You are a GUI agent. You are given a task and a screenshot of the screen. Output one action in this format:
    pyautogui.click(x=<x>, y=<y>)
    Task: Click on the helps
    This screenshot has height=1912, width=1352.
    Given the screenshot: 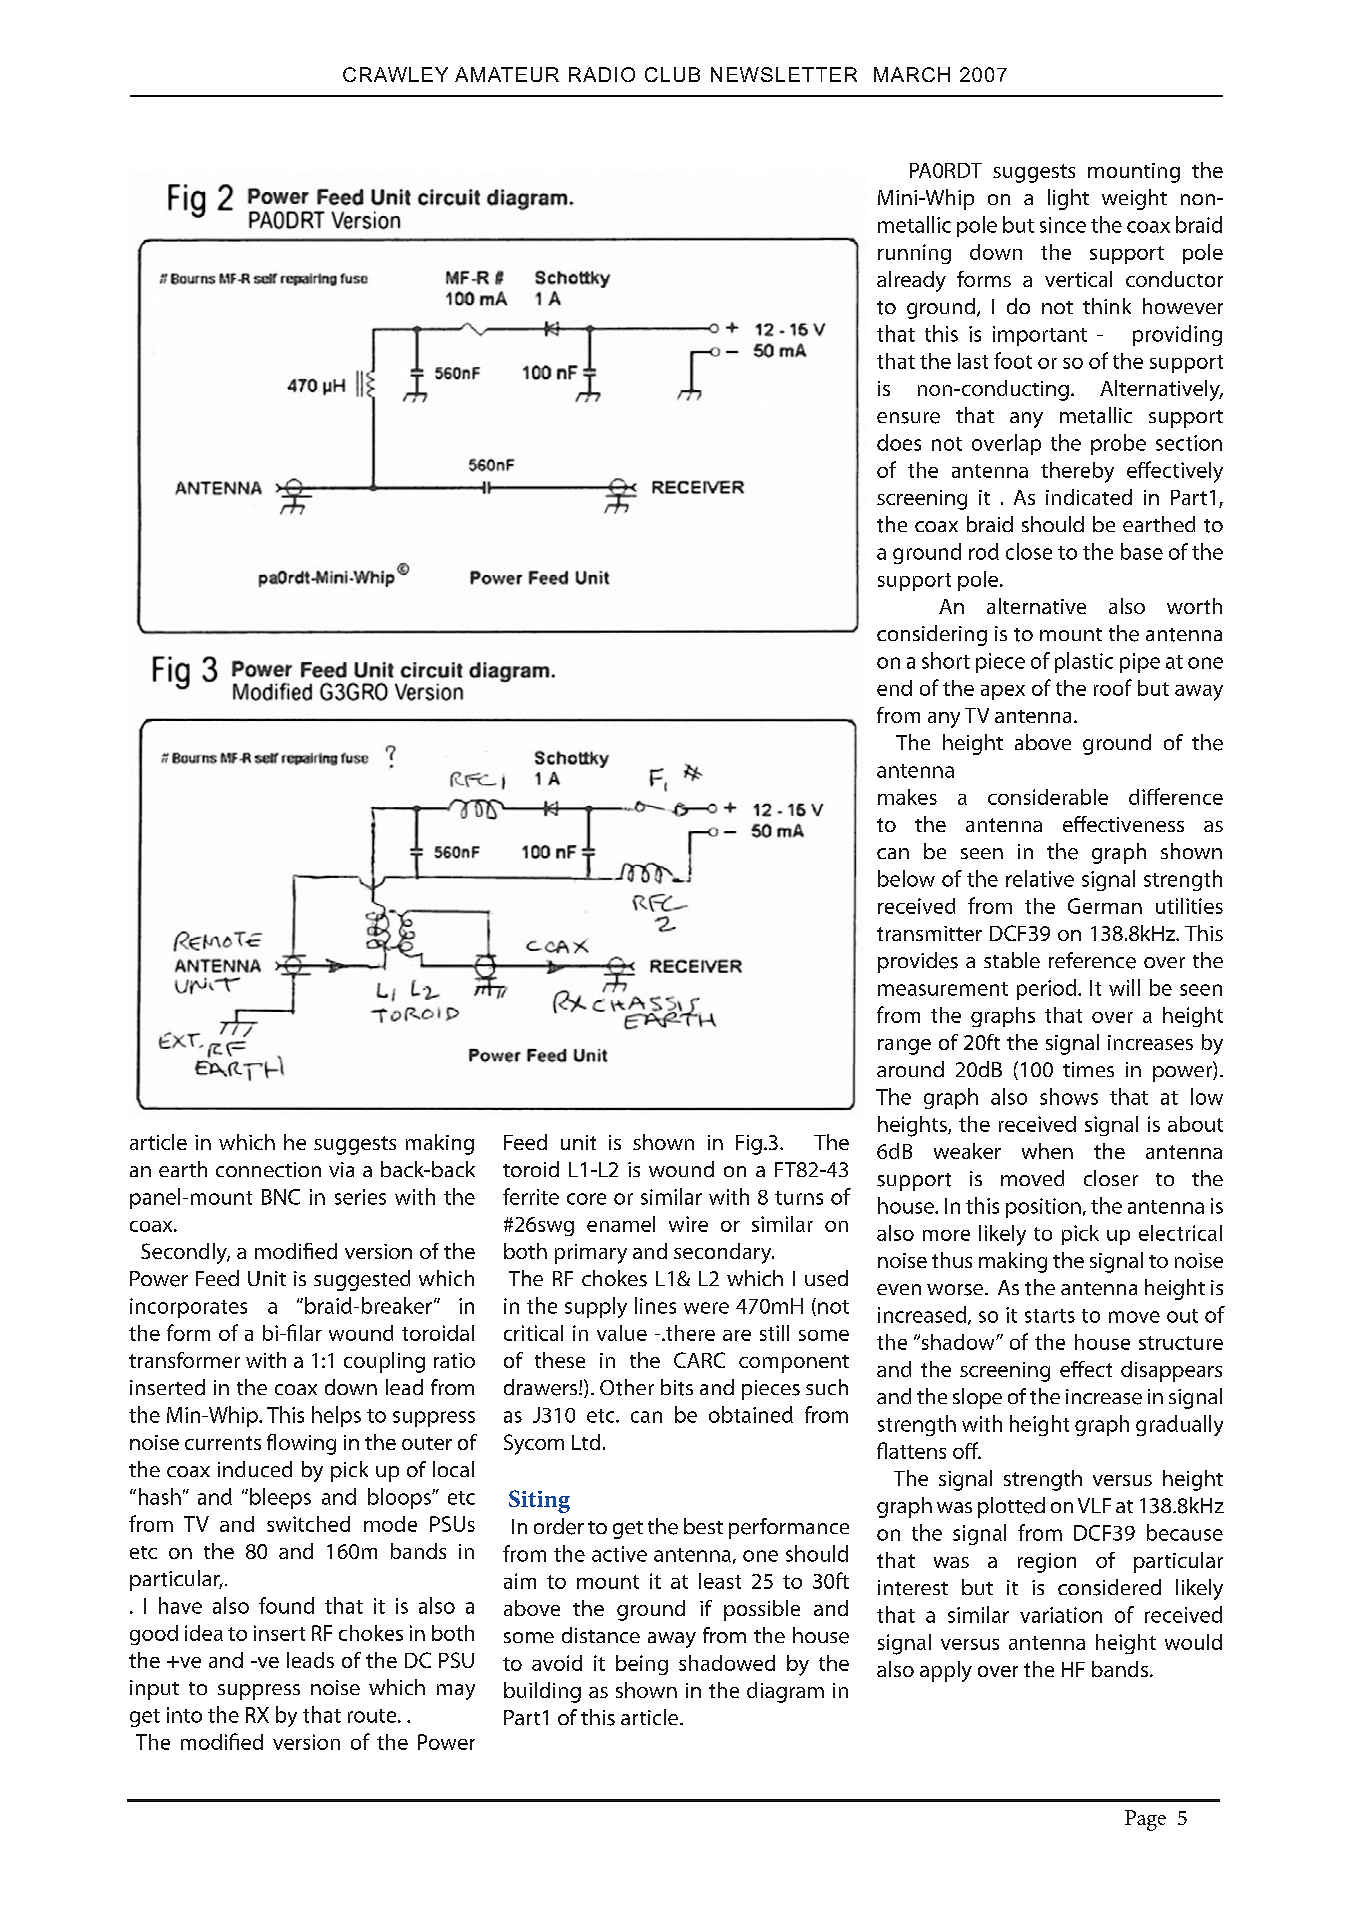 What is the action you would take?
    pyautogui.click(x=336, y=1416)
